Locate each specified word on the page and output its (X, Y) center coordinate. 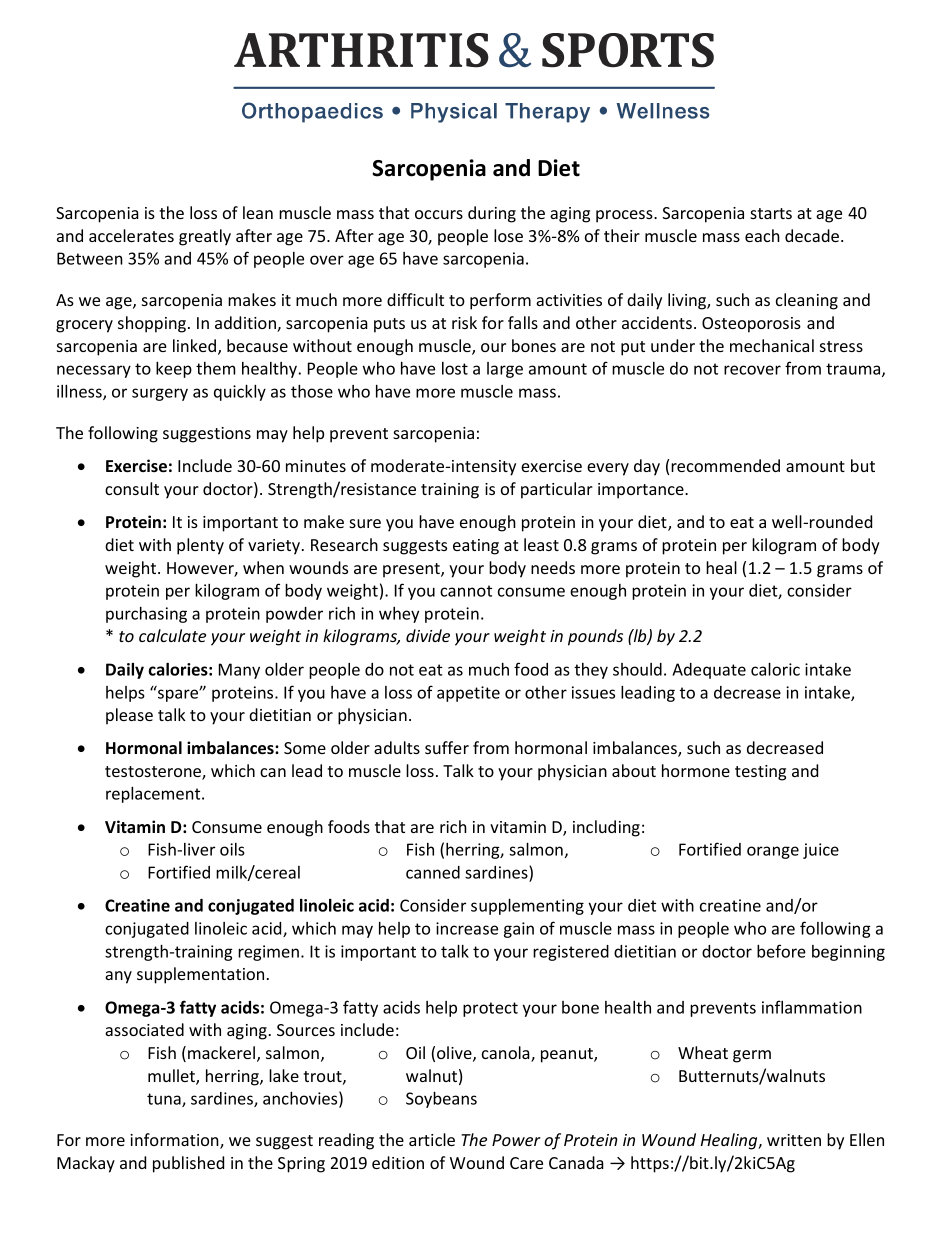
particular (557, 490)
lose (508, 235)
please (129, 716)
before (781, 951)
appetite (468, 694)
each (762, 235)
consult (132, 488)
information (175, 1141)
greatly (205, 237)
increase (467, 928)
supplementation (200, 975)
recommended (725, 465)
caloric (775, 669)
